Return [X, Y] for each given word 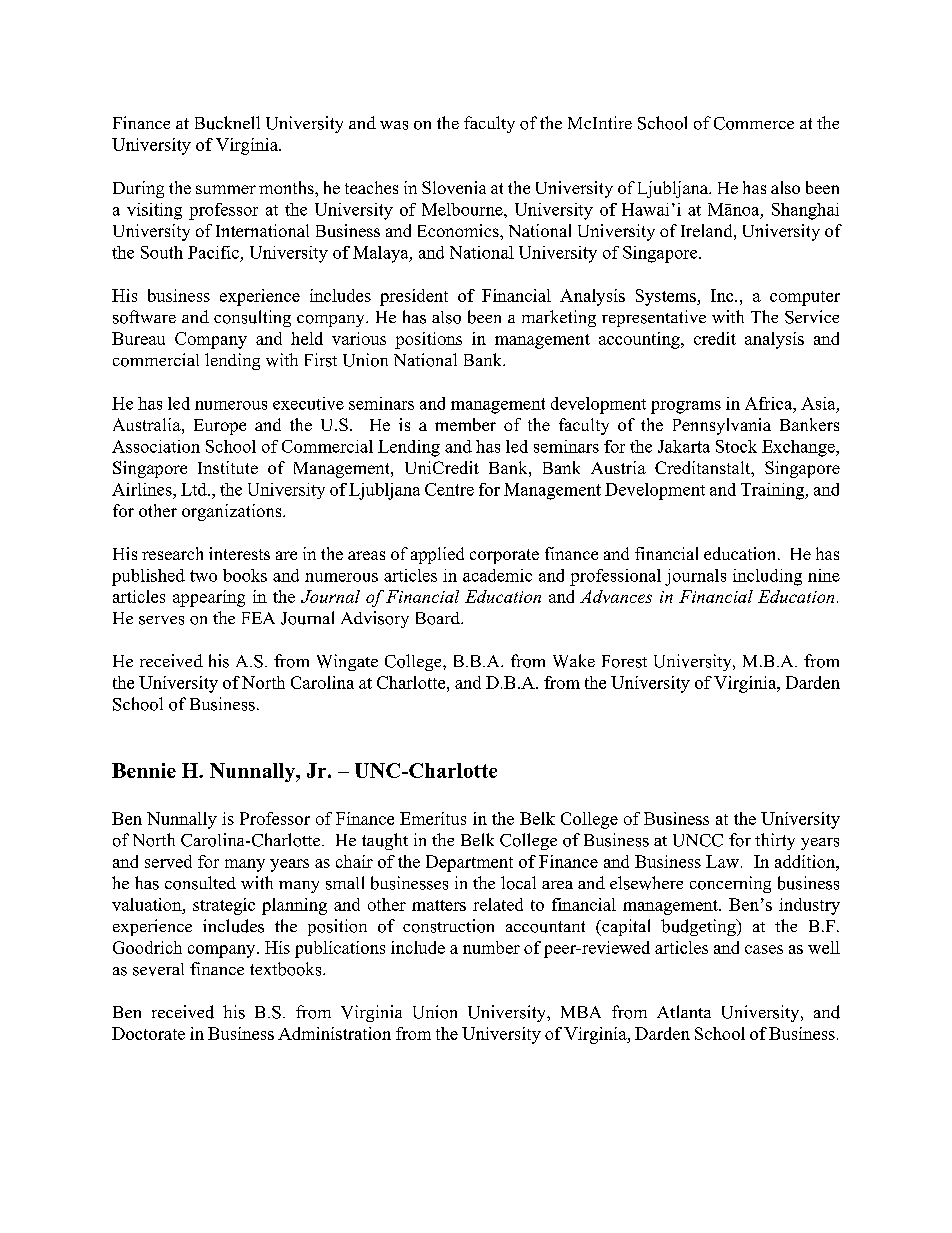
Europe [220, 427]
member [465, 424]
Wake [574, 661]
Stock [736, 446]
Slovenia [454, 187]
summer [226, 189]
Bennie [144, 770]
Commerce [754, 123]
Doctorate [148, 1033]
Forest [624, 661]
